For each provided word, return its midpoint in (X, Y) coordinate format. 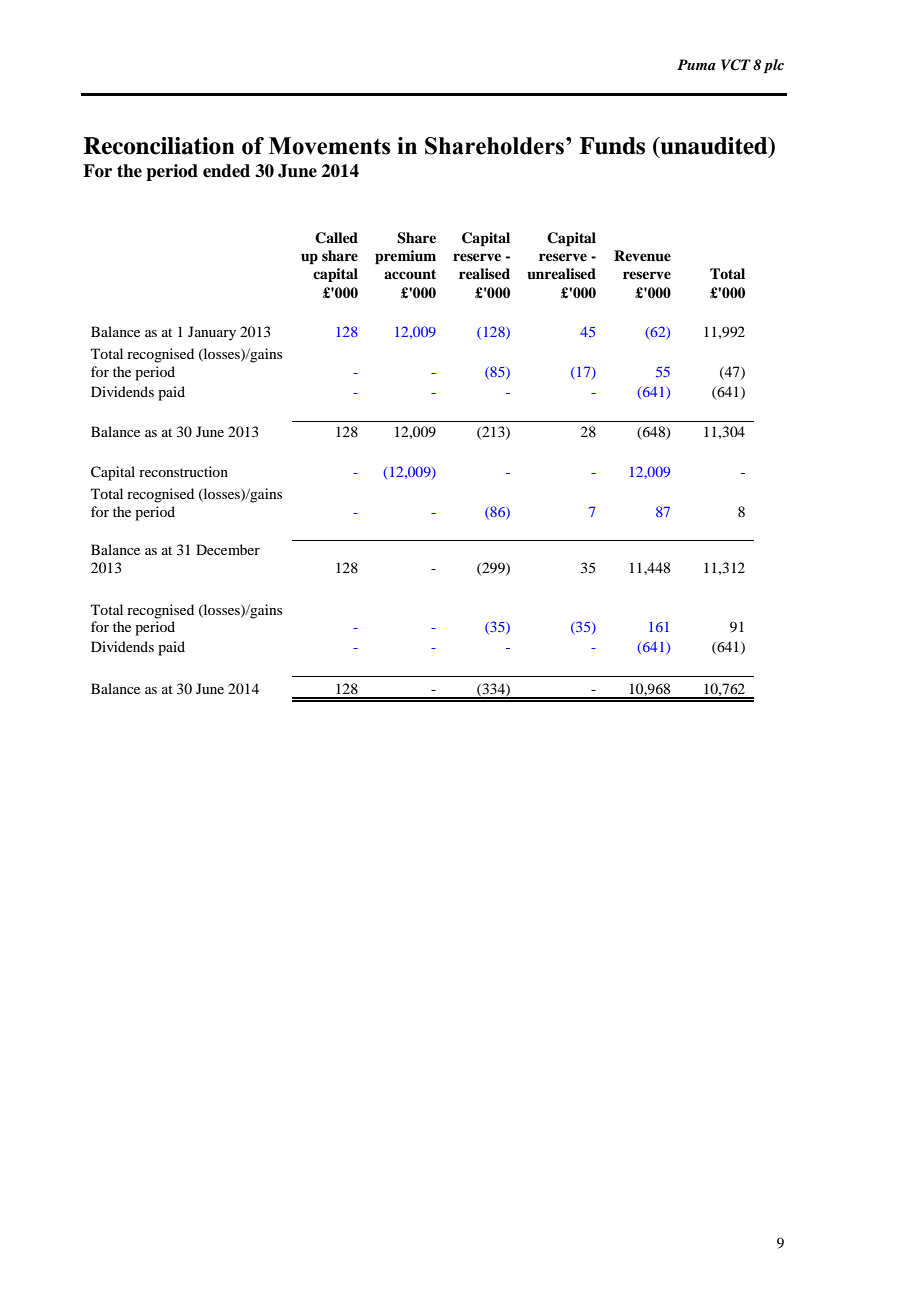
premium (405, 257)
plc (773, 66)
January (212, 333)
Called (336, 238)
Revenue (642, 256)
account (410, 274)
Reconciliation (159, 146)
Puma (696, 64)
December (228, 549)
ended (226, 171)
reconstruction (183, 471)
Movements (329, 146)
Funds (612, 146)
